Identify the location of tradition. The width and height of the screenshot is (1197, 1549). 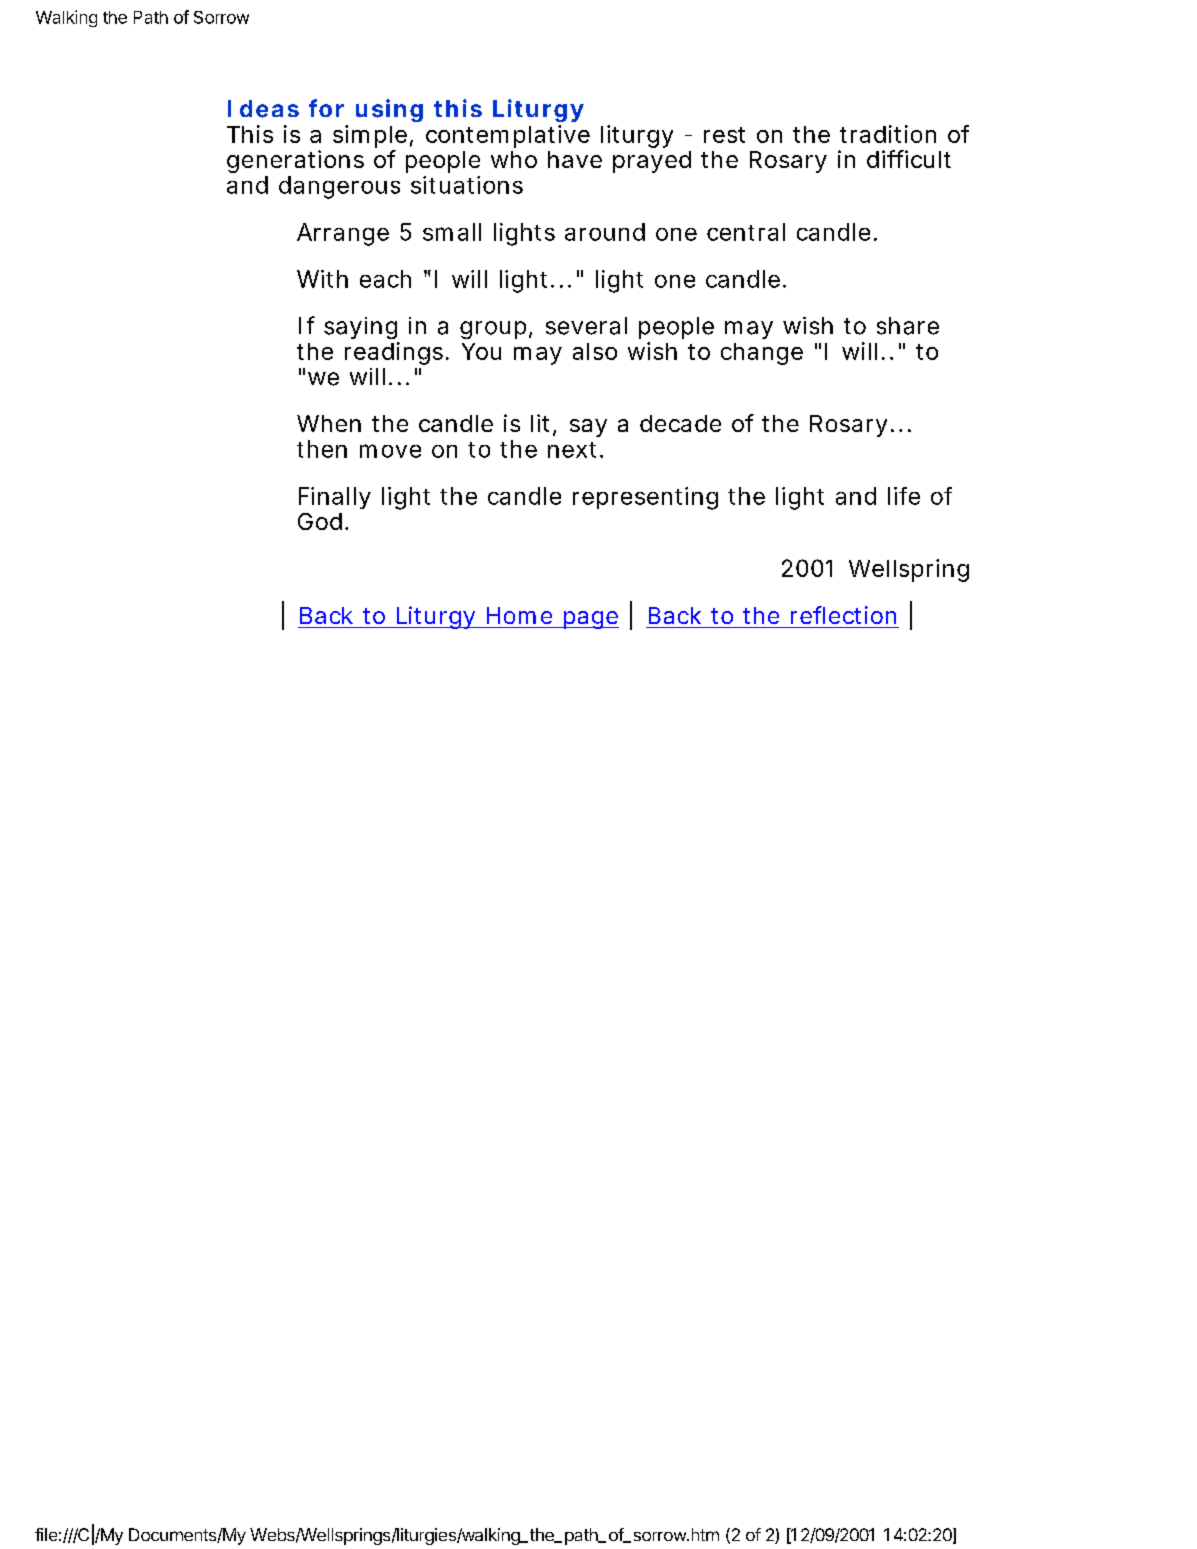
(888, 134).
